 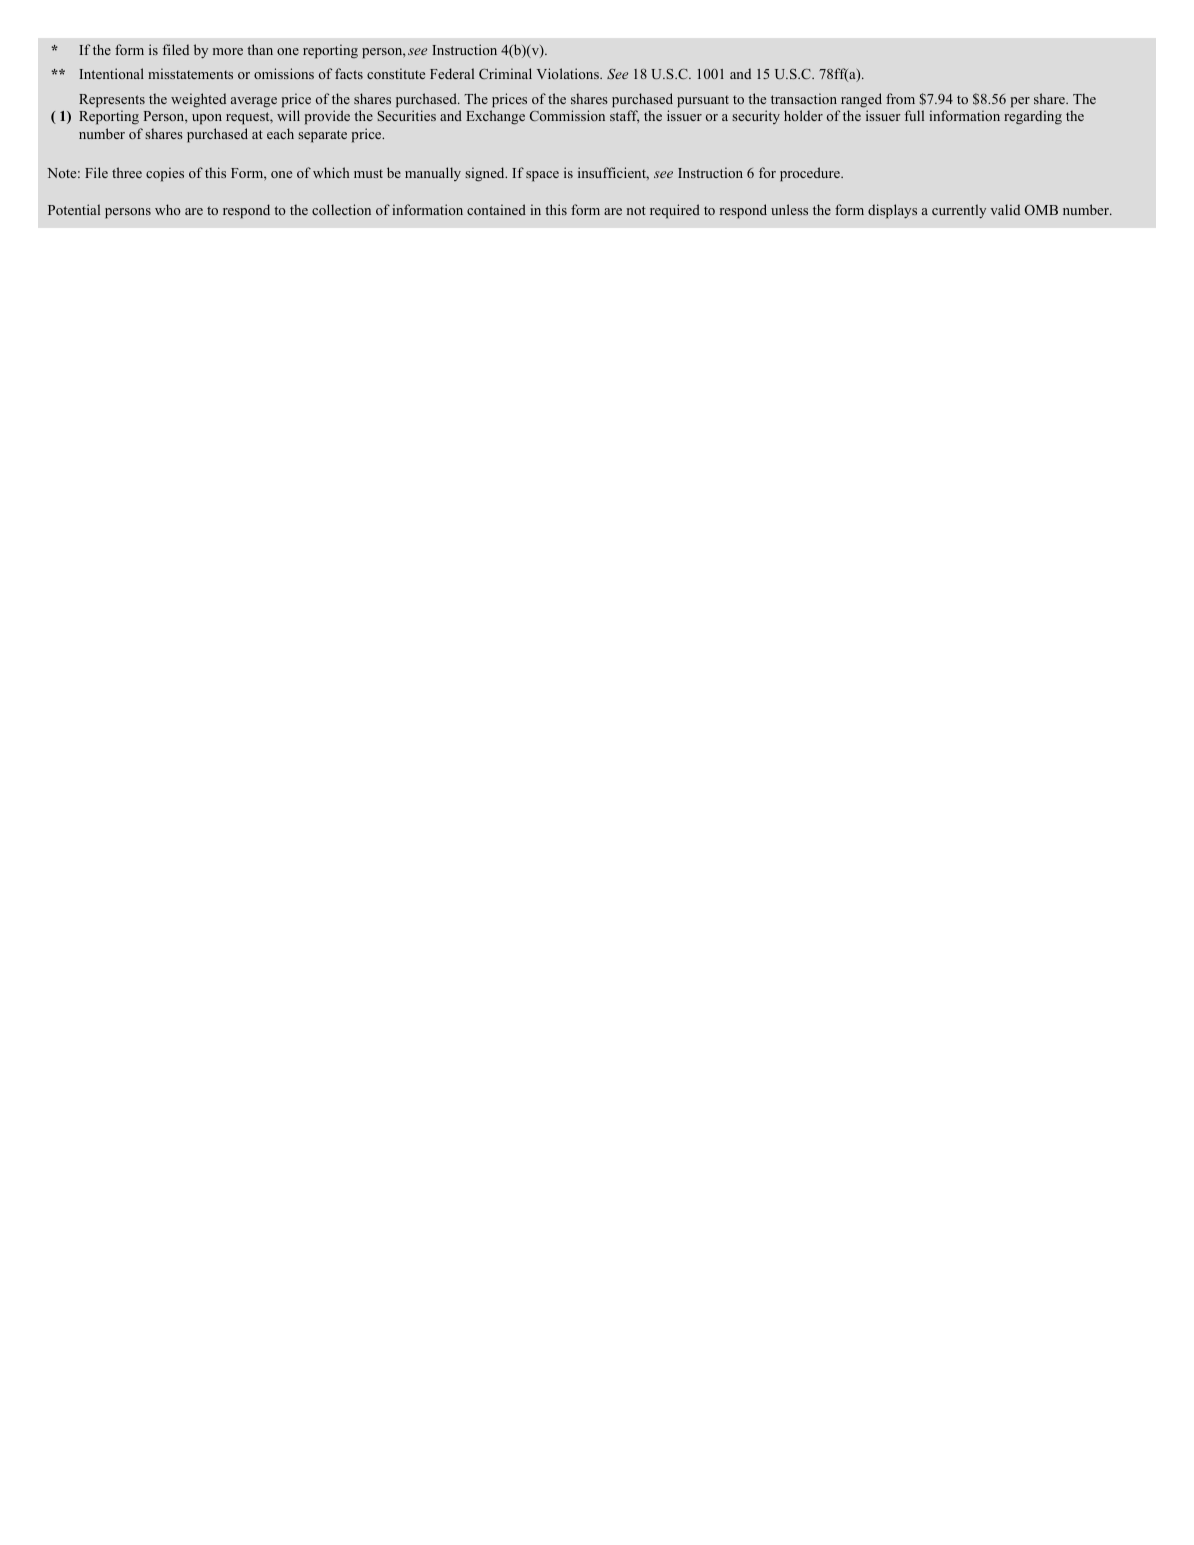 What do you see at coordinates (569, 73) in the page?
I see `Violations` at bounding box center [569, 73].
